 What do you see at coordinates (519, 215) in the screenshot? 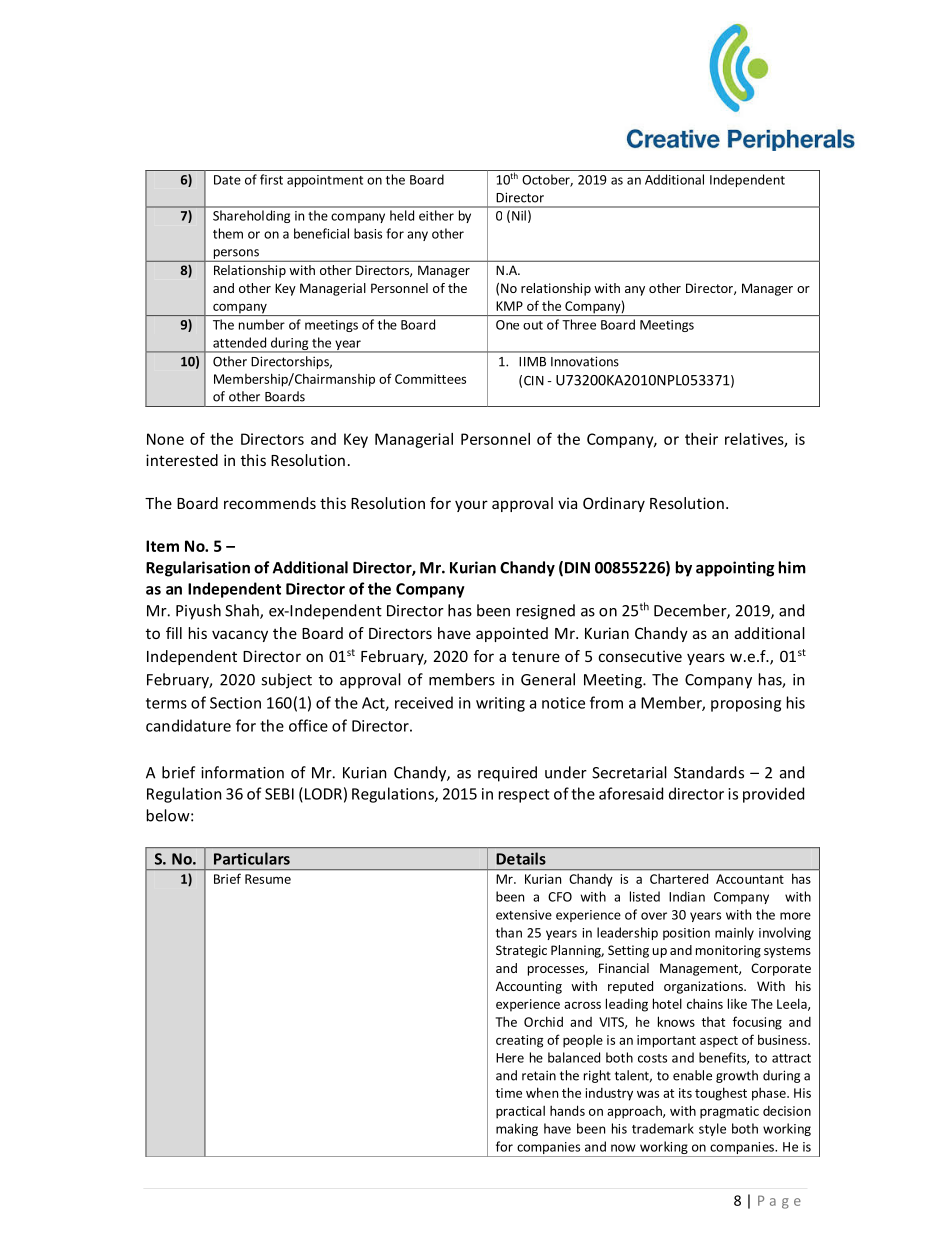
I see `Nil` at bounding box center [519, 215].
